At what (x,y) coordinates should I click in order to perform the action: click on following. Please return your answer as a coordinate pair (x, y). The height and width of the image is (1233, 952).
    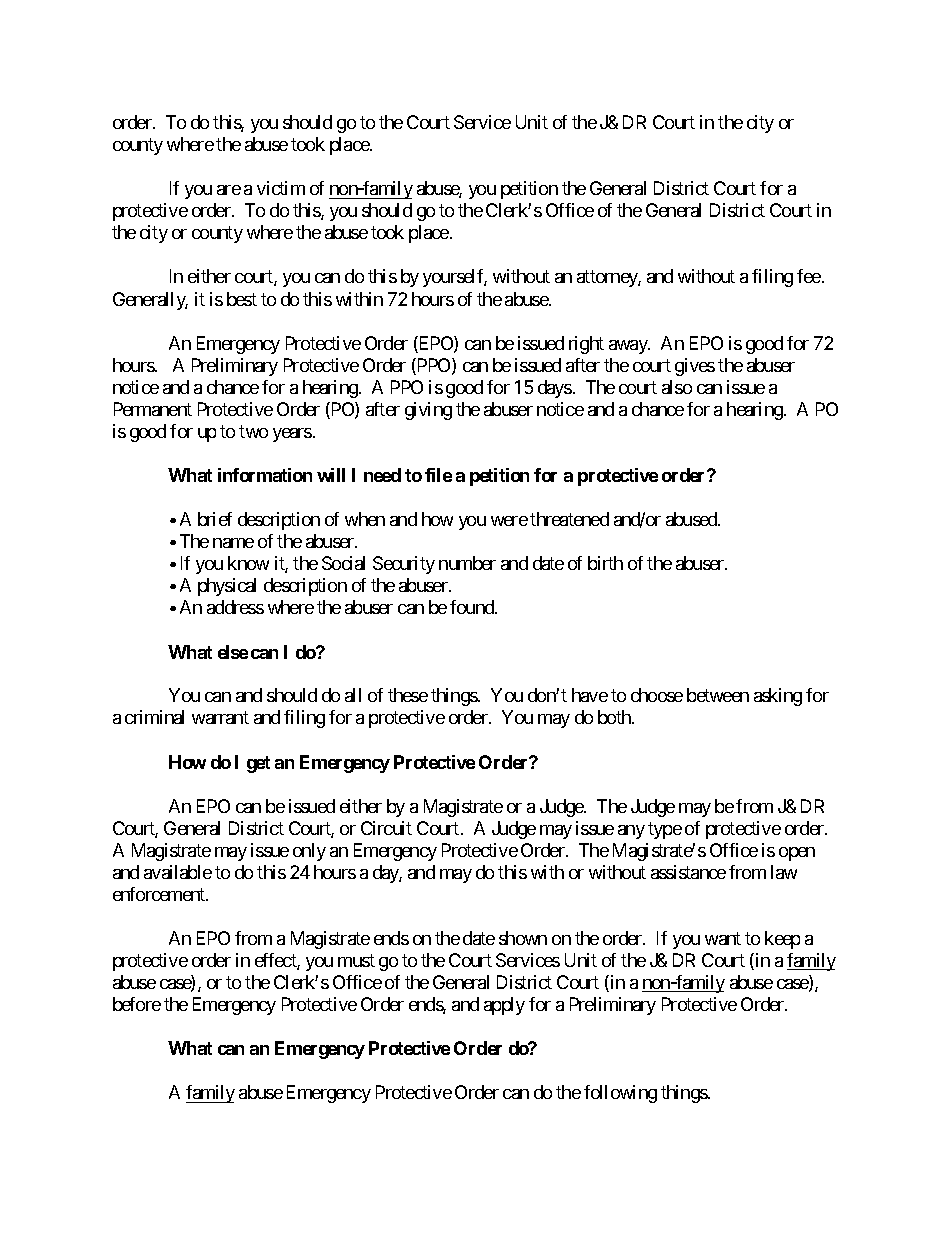
    Looking at the image, I should click on (620, 1094).
